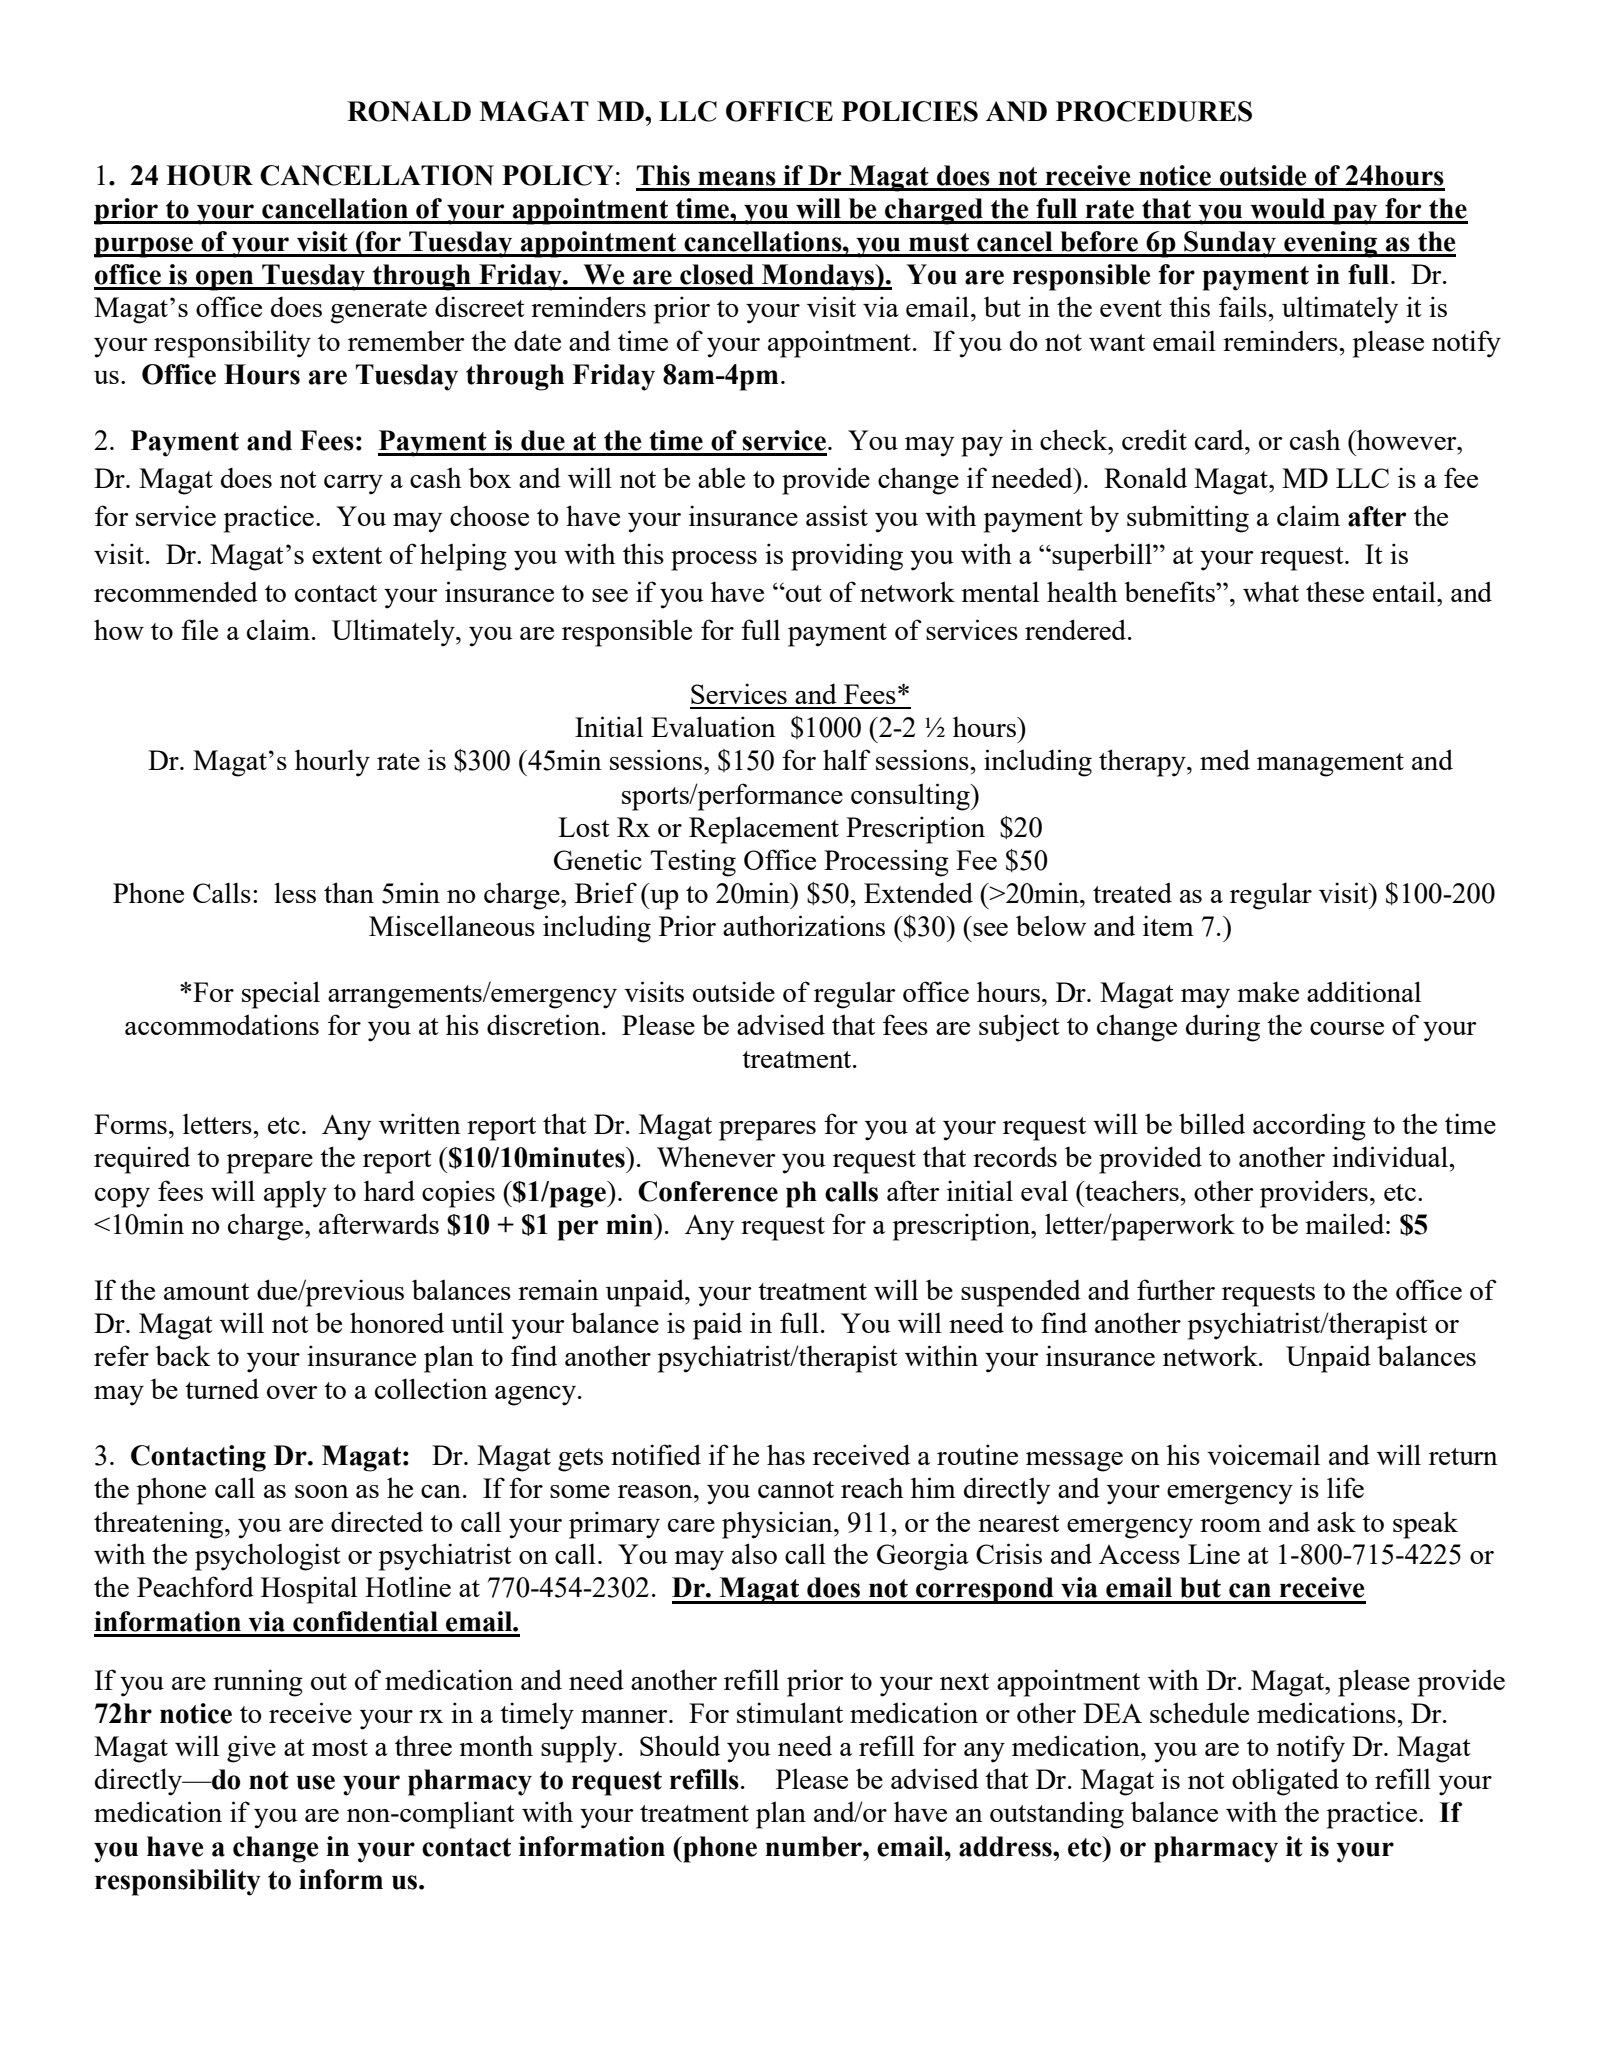 This image has width=1601, height=2072. What do you see at coordinates (1330, 244) in the image?
I see `evening` at bounding box center [1330, 244].
